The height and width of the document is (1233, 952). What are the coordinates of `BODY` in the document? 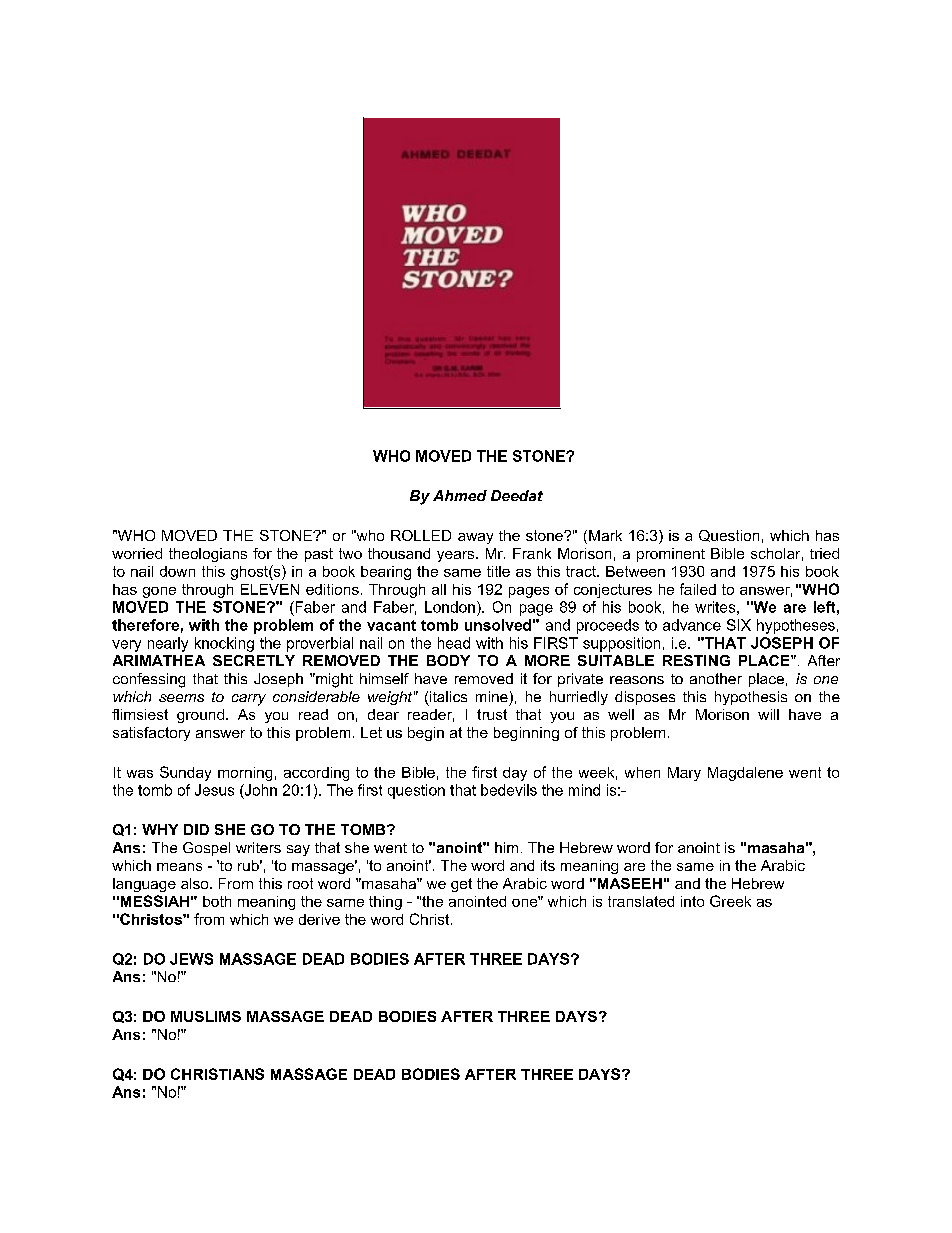 It's located at (448, 660).
